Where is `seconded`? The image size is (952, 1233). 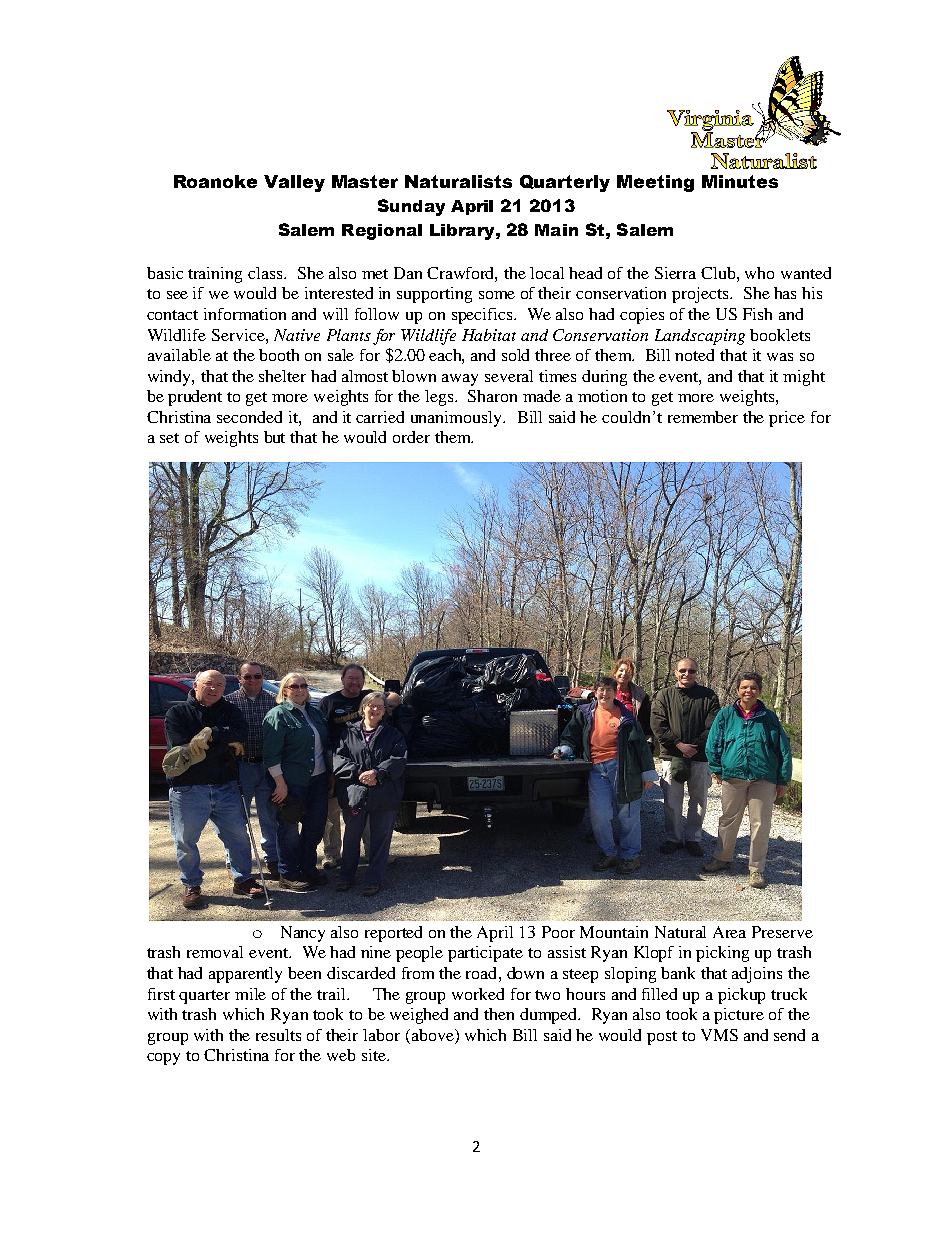
seconded is located at coordinates (249, 417).
